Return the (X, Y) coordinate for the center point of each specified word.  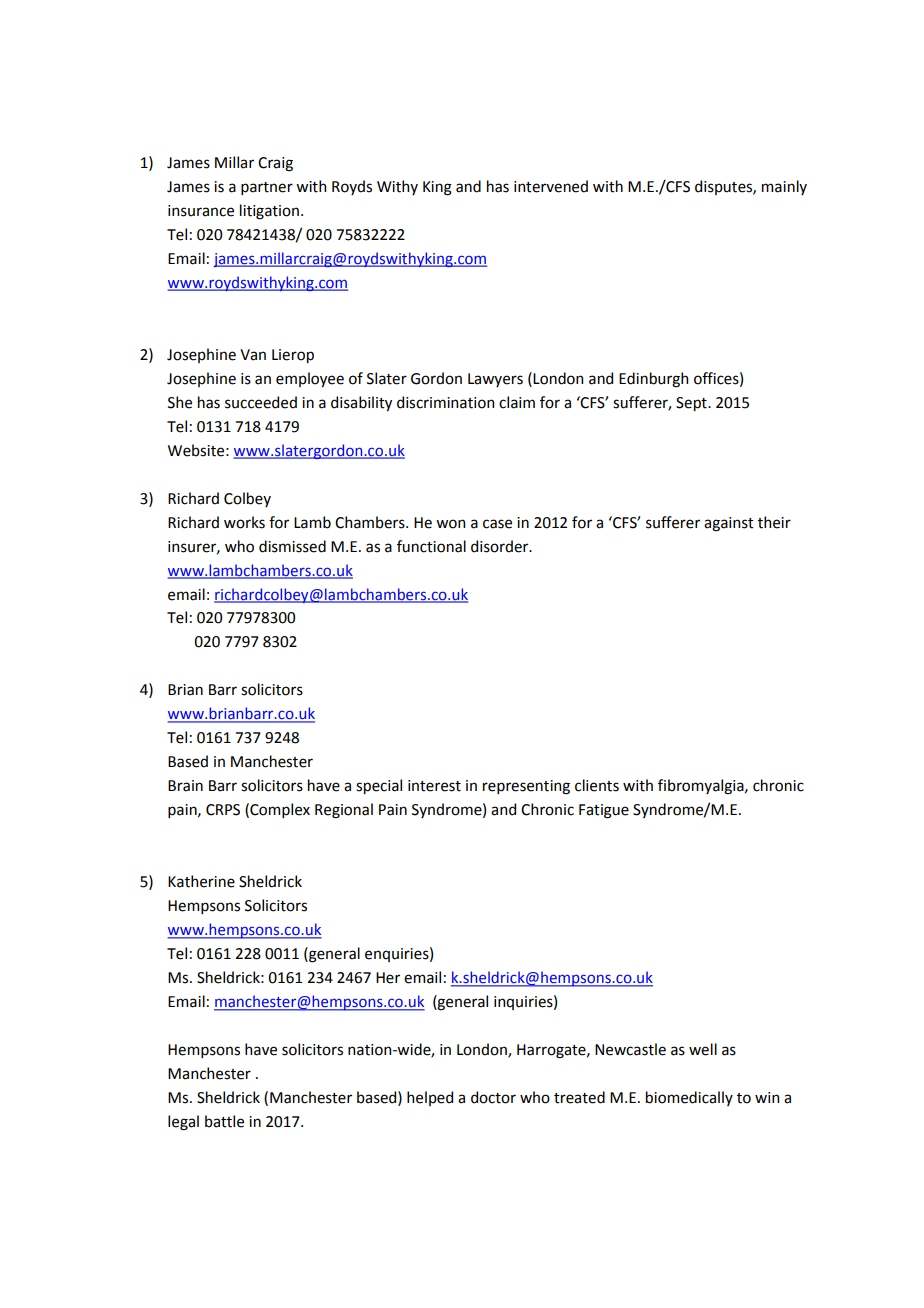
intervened (551, 186)
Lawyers (495, 380)
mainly (784, 187)
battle (224, 1121)
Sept (692, 404)
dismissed (292, 546)
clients (597, 785)
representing (526, 787)
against (729, 524)
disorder (501, 546)
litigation (269, 212)
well (703, 1049)
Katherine (201, 881)
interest (434, 786)
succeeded (261, 402)
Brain (185, 786)
